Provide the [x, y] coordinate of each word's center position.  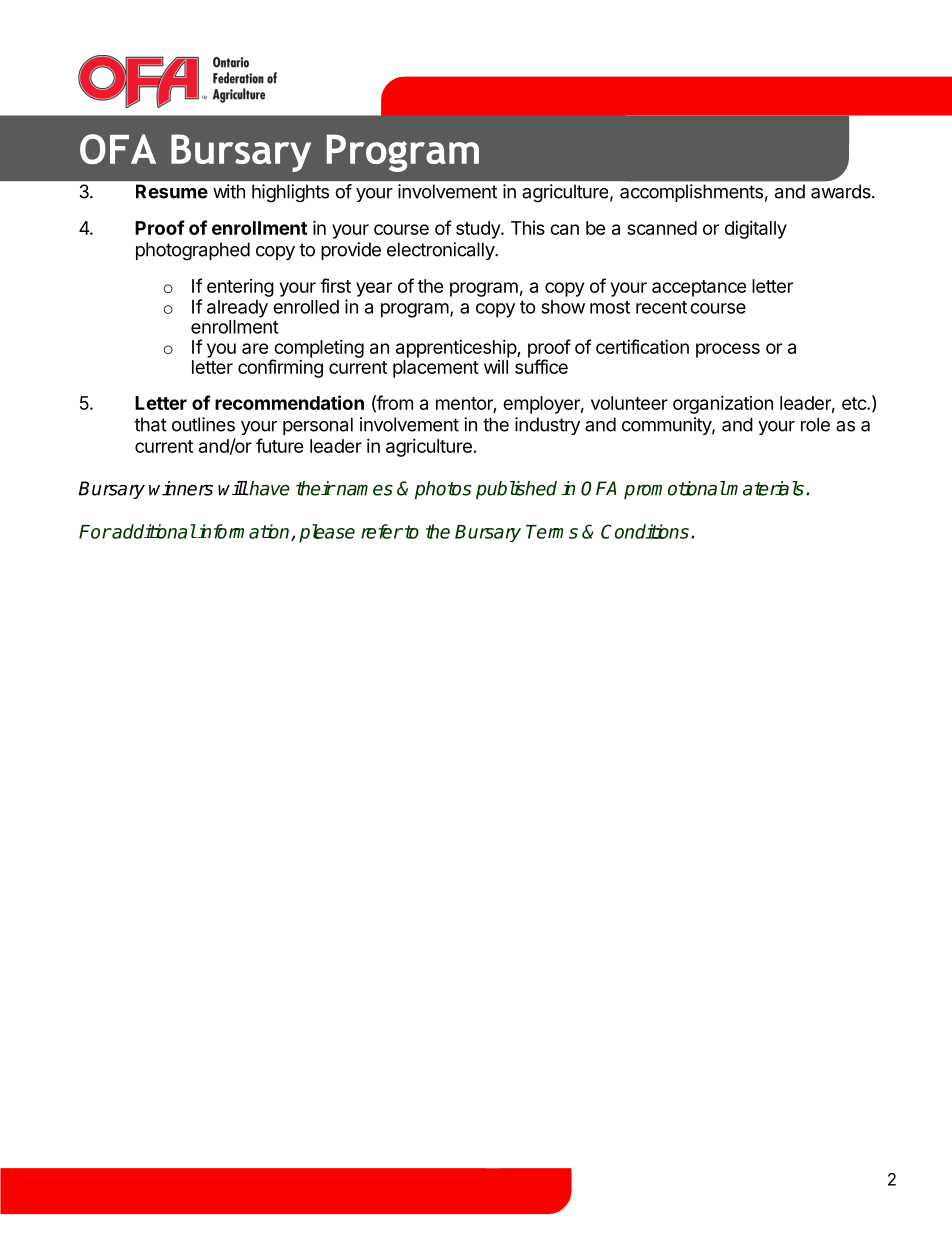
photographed [193, 251]
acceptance [699, 288]
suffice [541, 366]
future [280, 445]
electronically [441, 251]
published [516, 490]
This [528, 228]
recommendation [289, 402]
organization [723, 405]
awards [842, 191]
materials [765, 488]
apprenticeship [457, 349]
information [244, 532]
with [229, 191]
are [255, 348]
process [728, 350]
